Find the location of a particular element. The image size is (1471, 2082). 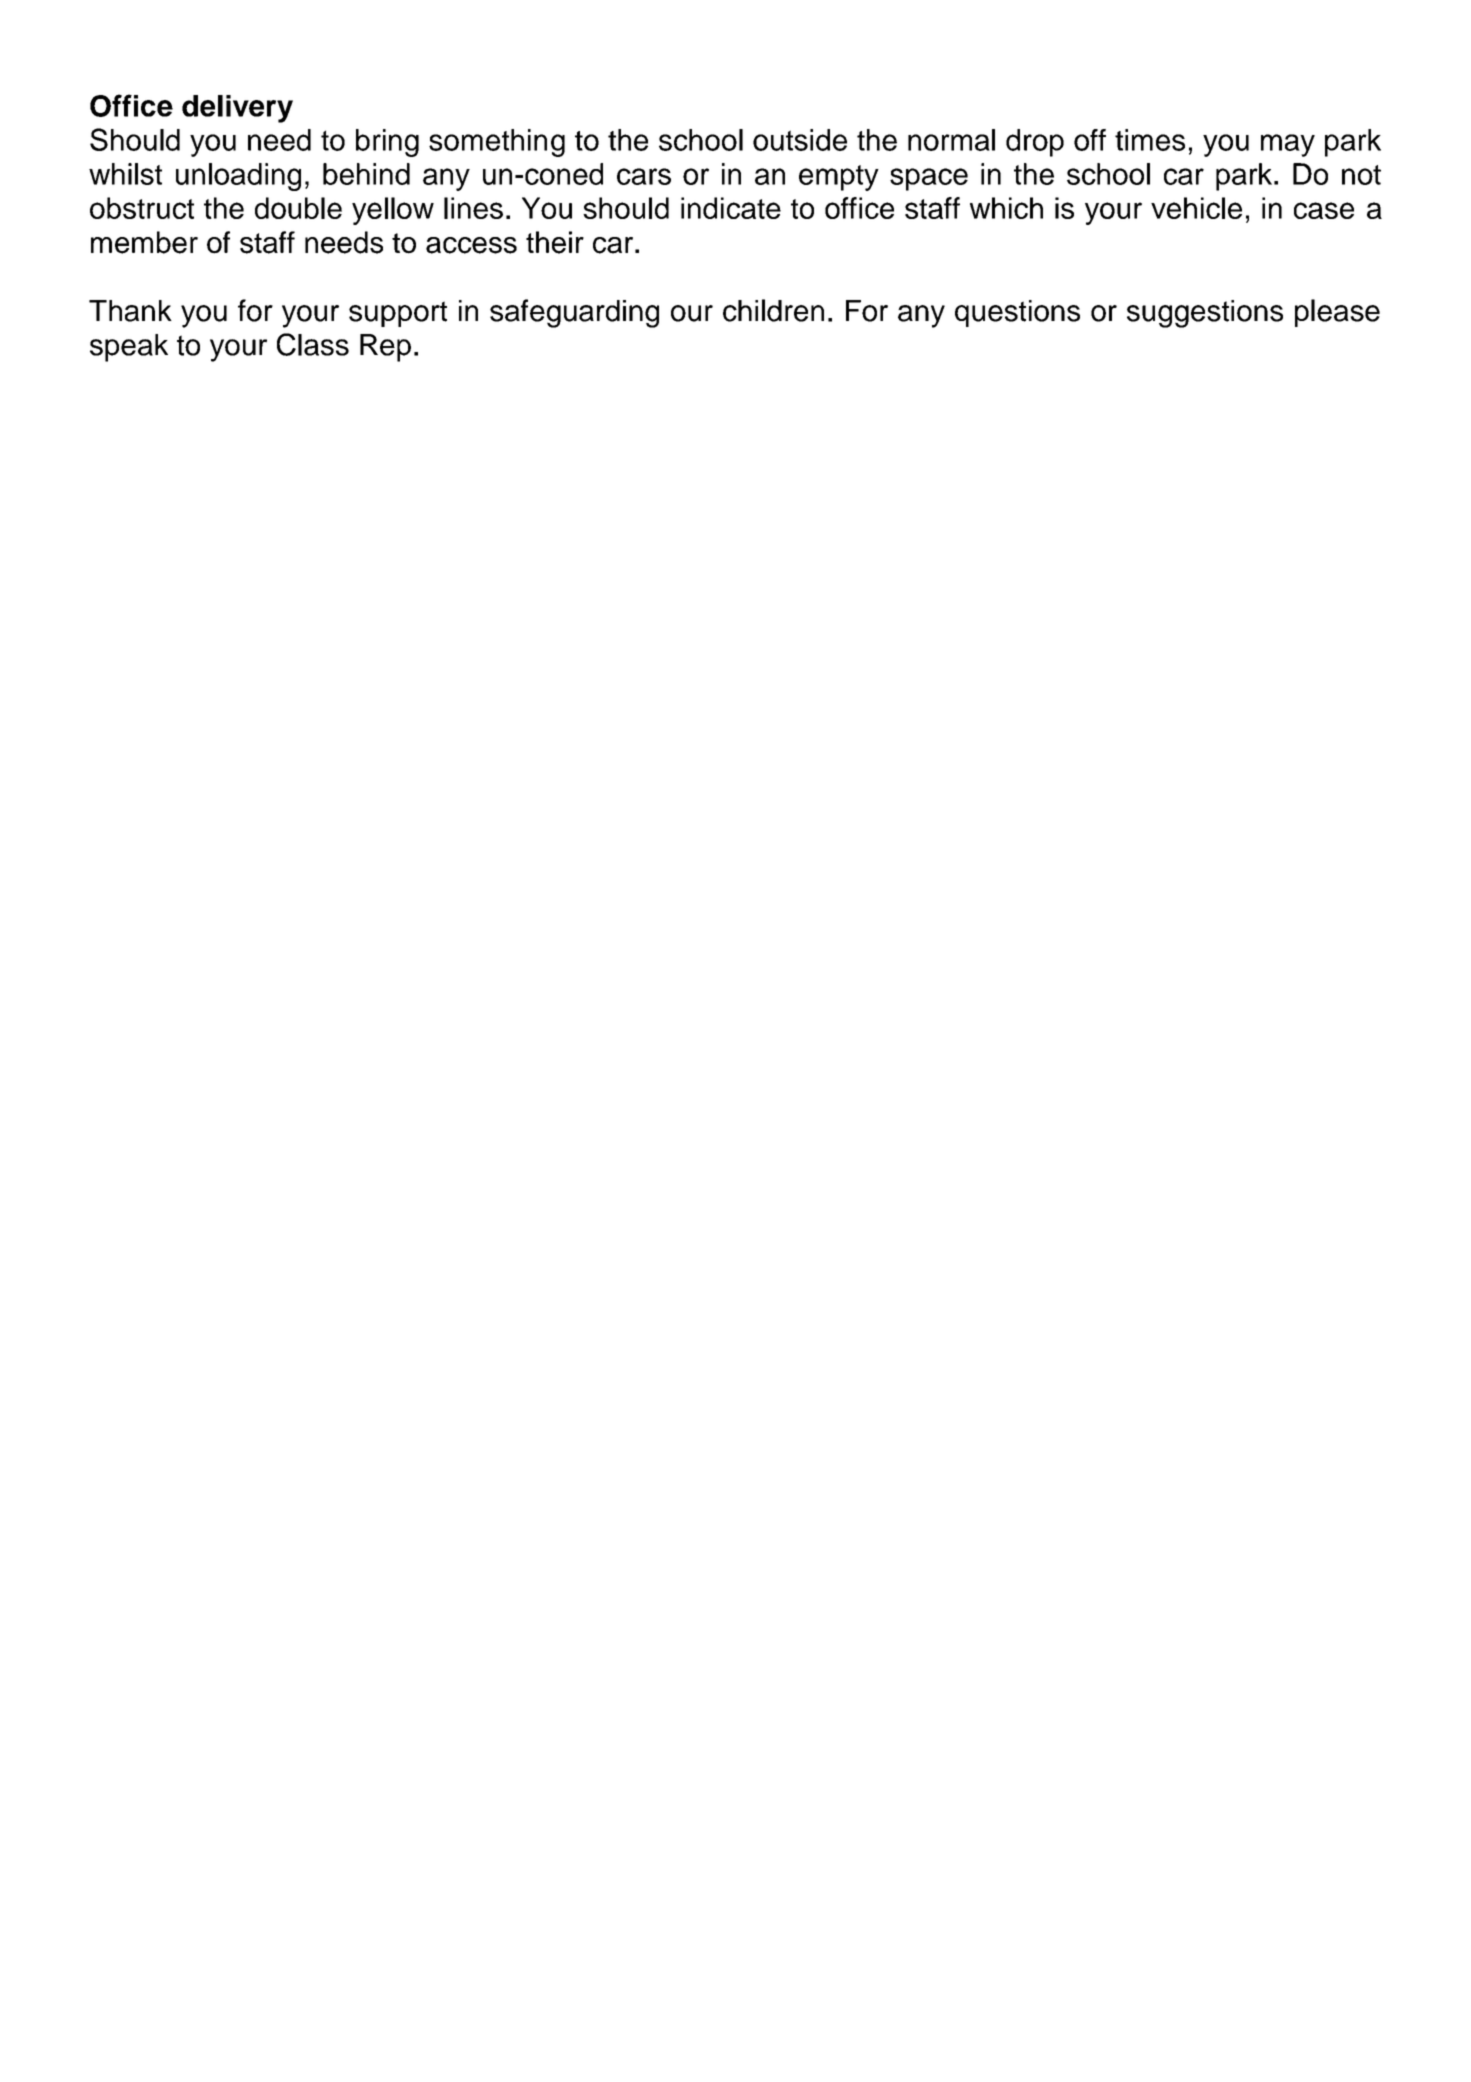

Thank is located at coordinates (130, 311).
